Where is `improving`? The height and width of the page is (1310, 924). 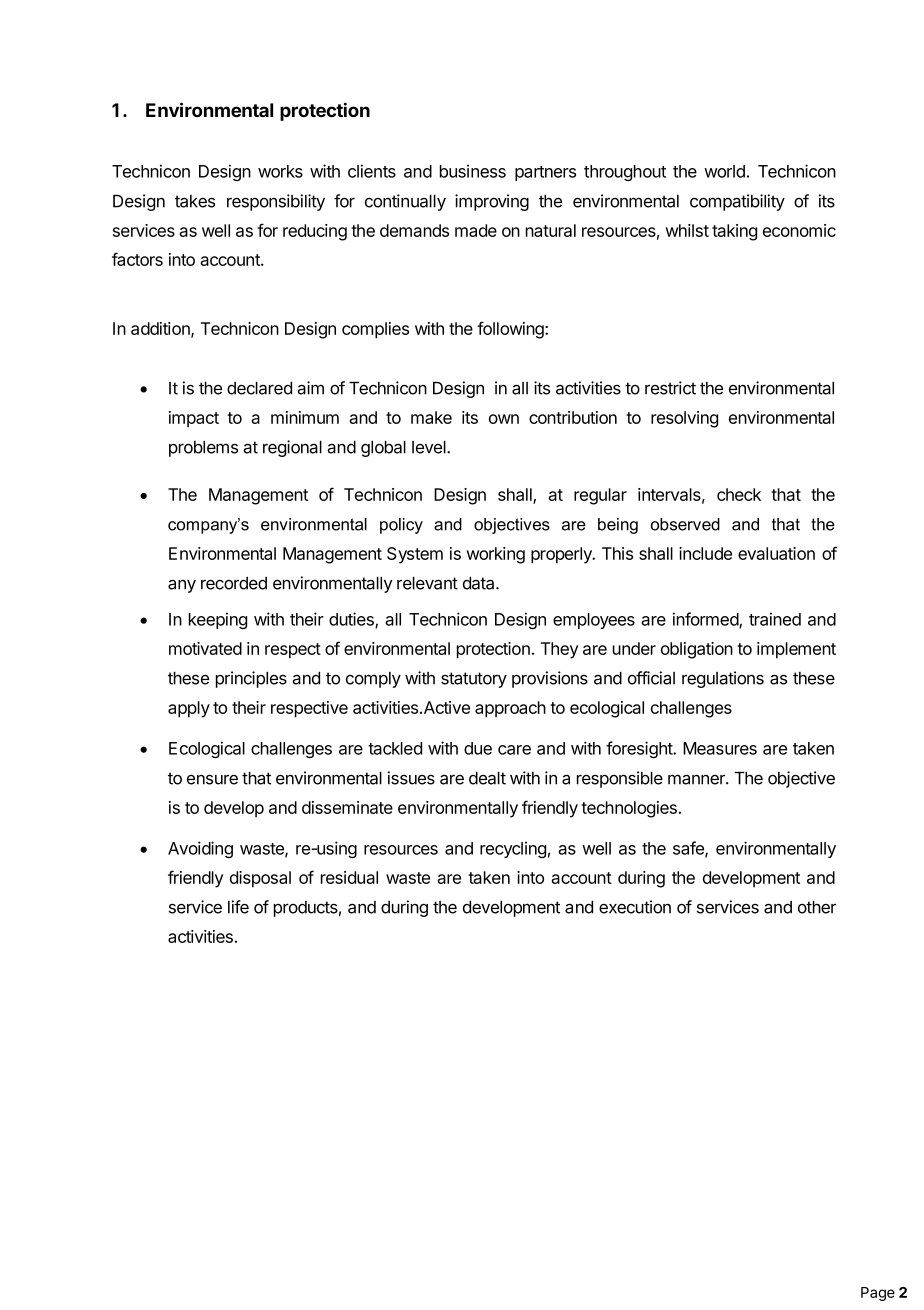
improving is located at coordinates (492, 202).
